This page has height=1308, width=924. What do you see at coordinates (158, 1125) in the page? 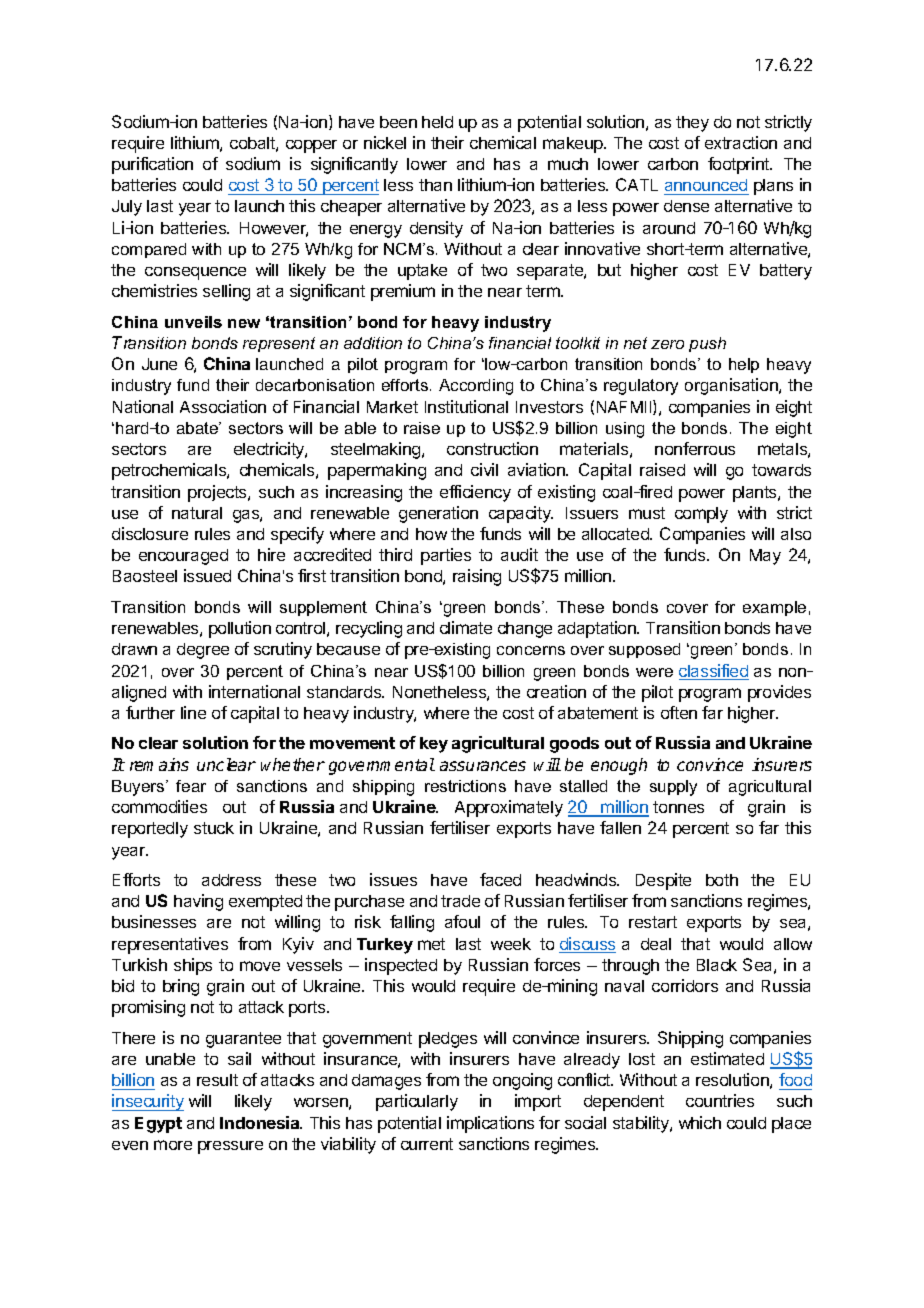
I see `Egypt` at bounding box center [158, 1125].
